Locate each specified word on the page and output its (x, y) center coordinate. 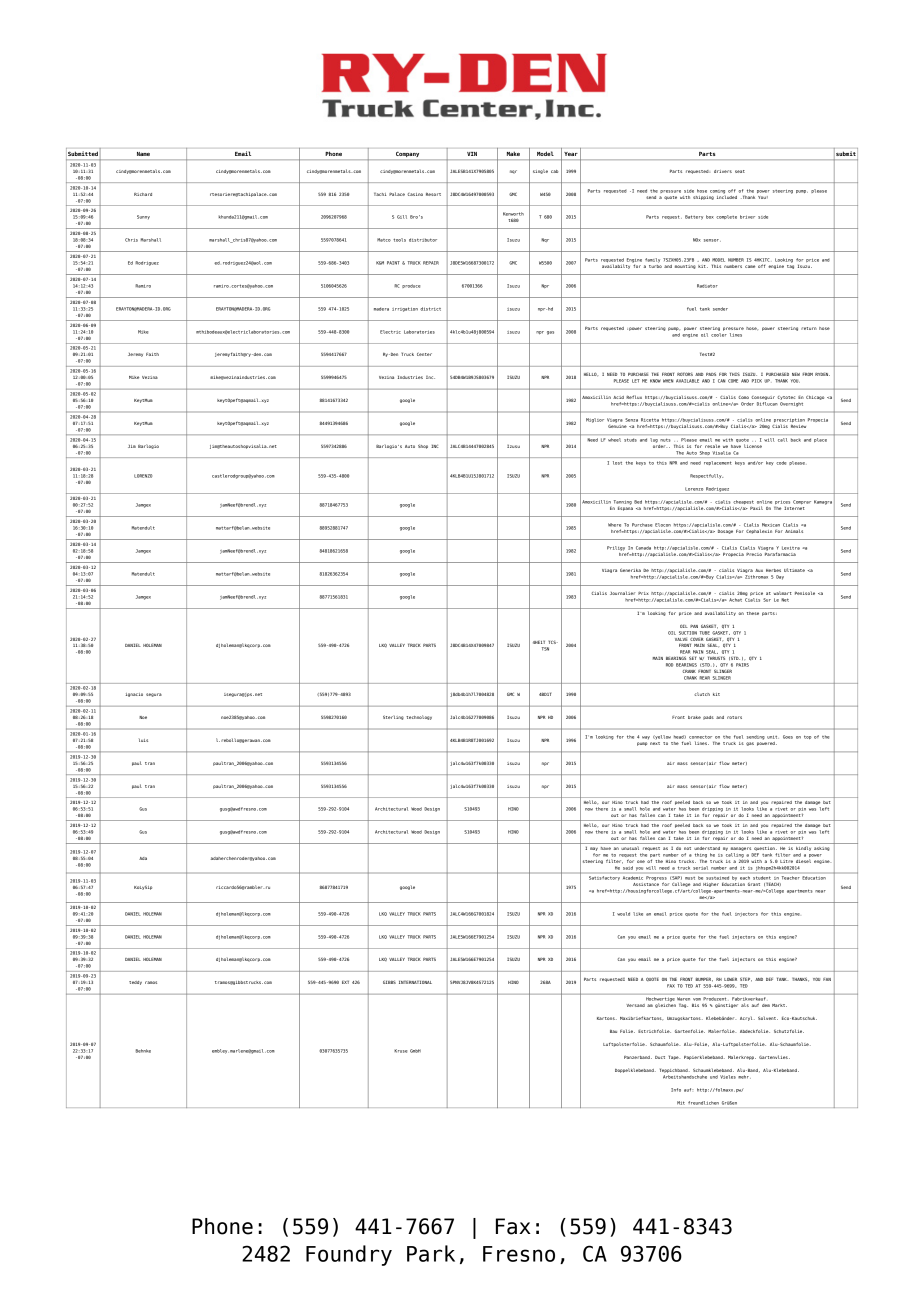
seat (740, 171)
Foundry (349, 1255)
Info (676, 1090)
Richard (143, 194)
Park (431, 1253)
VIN (472, 154)
